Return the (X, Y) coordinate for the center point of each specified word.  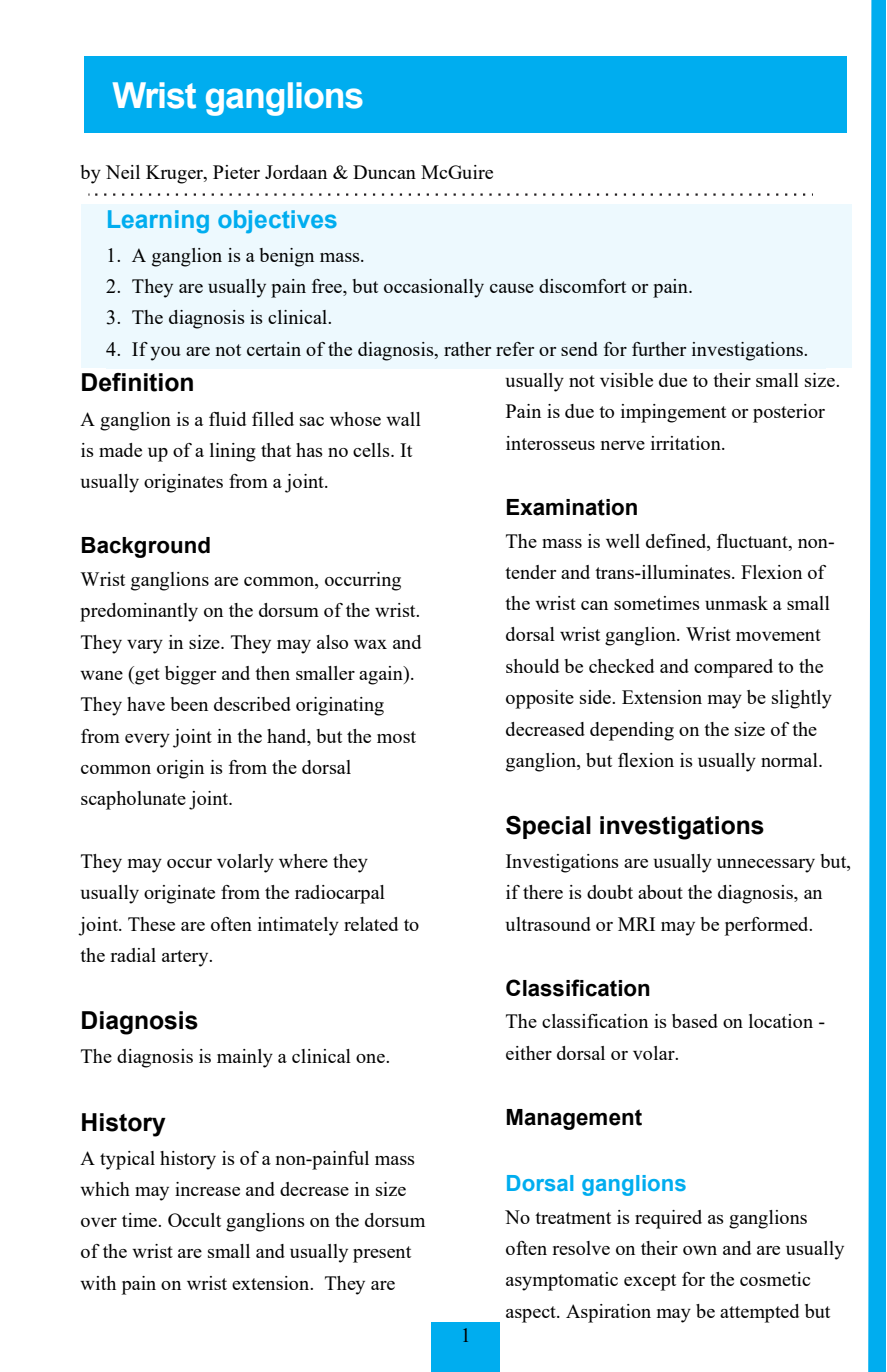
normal (790, 760)
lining (233, 452)
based (695, 1021)
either (529, 1053)
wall (403, 419)
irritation (687, 443)
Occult (194, 1220)
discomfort (582, 286)
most (396, 737)
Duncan (384, 172)
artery (186, 958)
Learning (158, 221)
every (147, 741)
